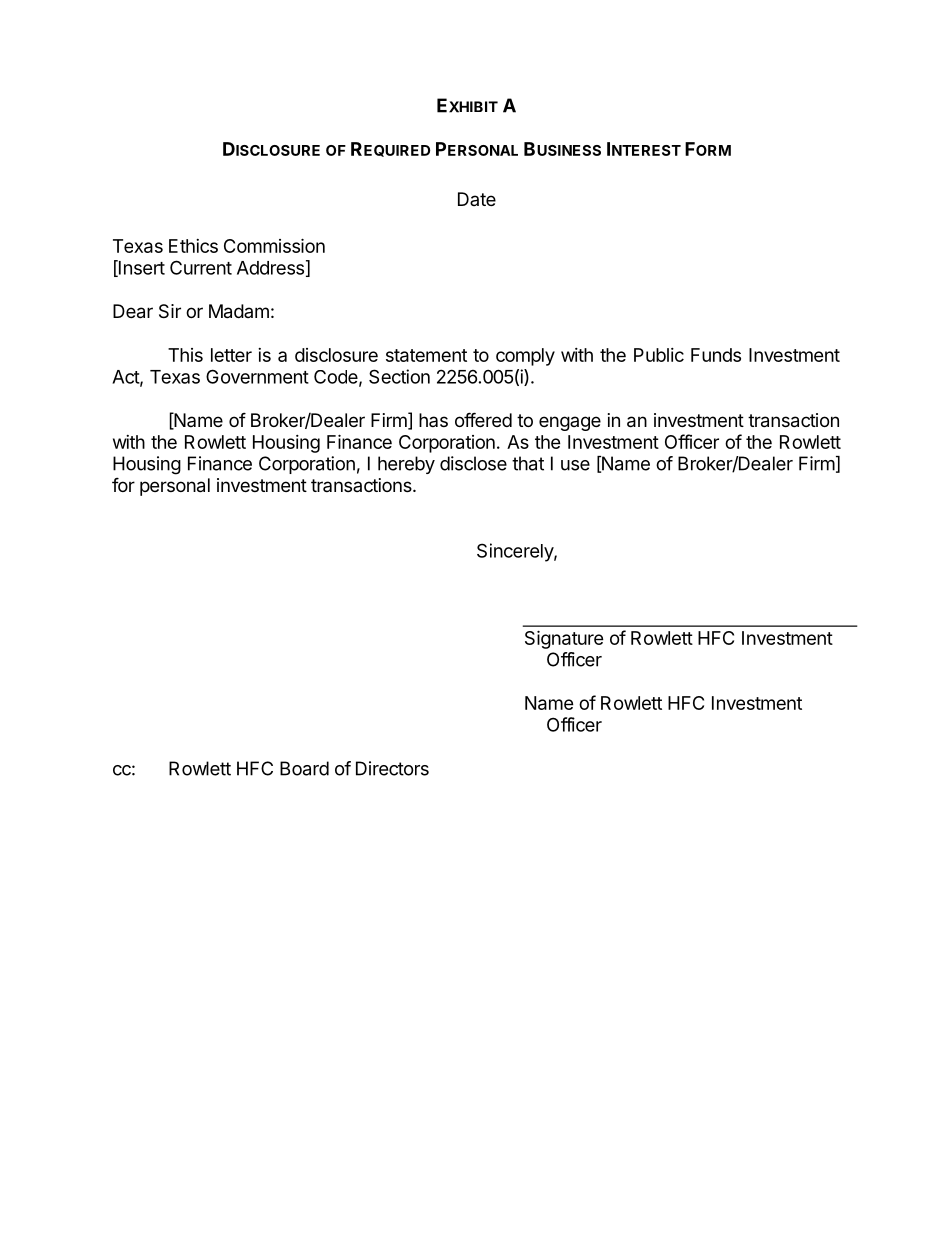  What do you see at coordinates (392, 768) in the screenshot?
I see `Directors` at bounding box center [392, 768].
